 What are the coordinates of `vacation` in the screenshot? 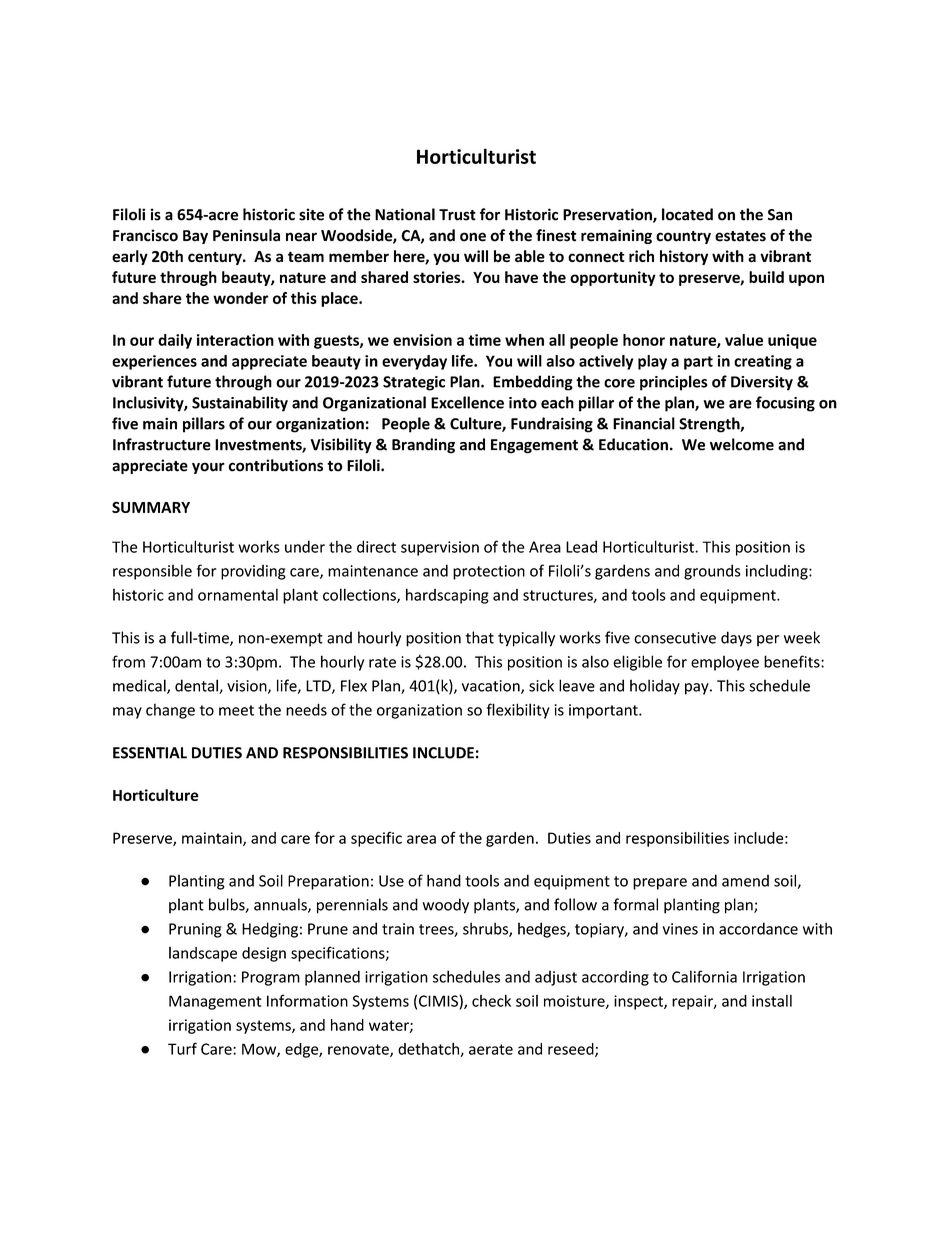 It's located at (492, 687).
